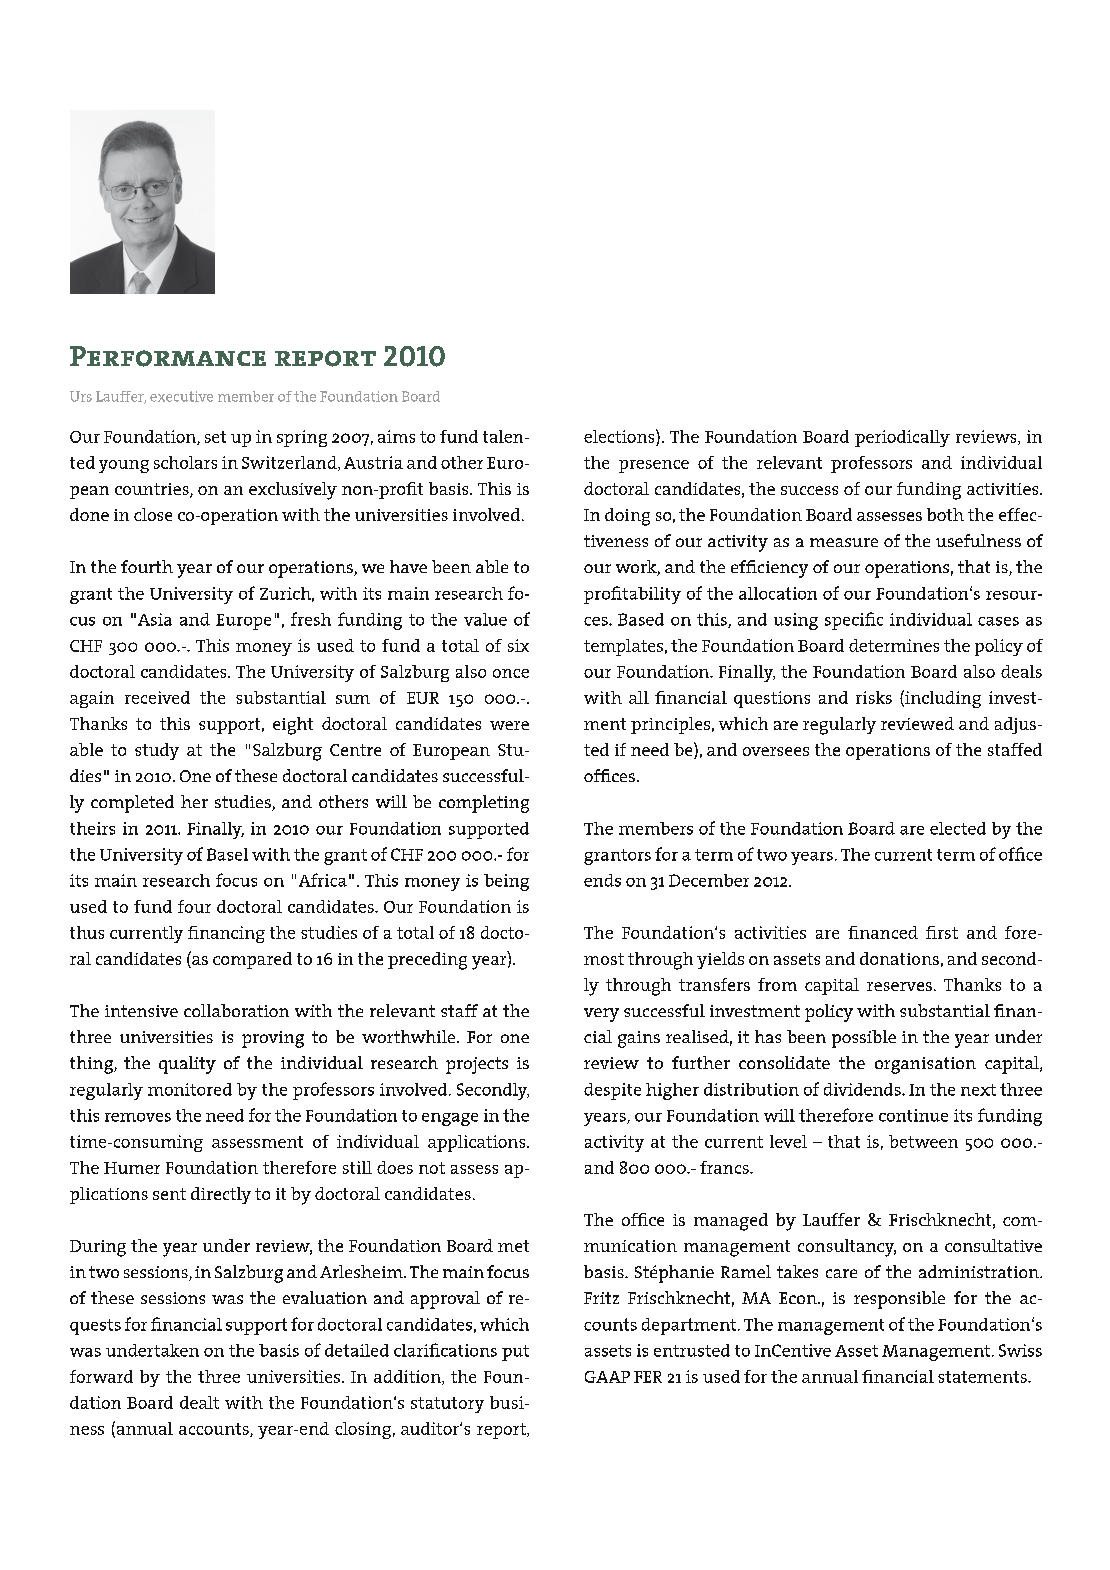  What do you see at coordinates (155, 619) in the screenshot?
I see `Asia` at bounding box center [155, 619].
